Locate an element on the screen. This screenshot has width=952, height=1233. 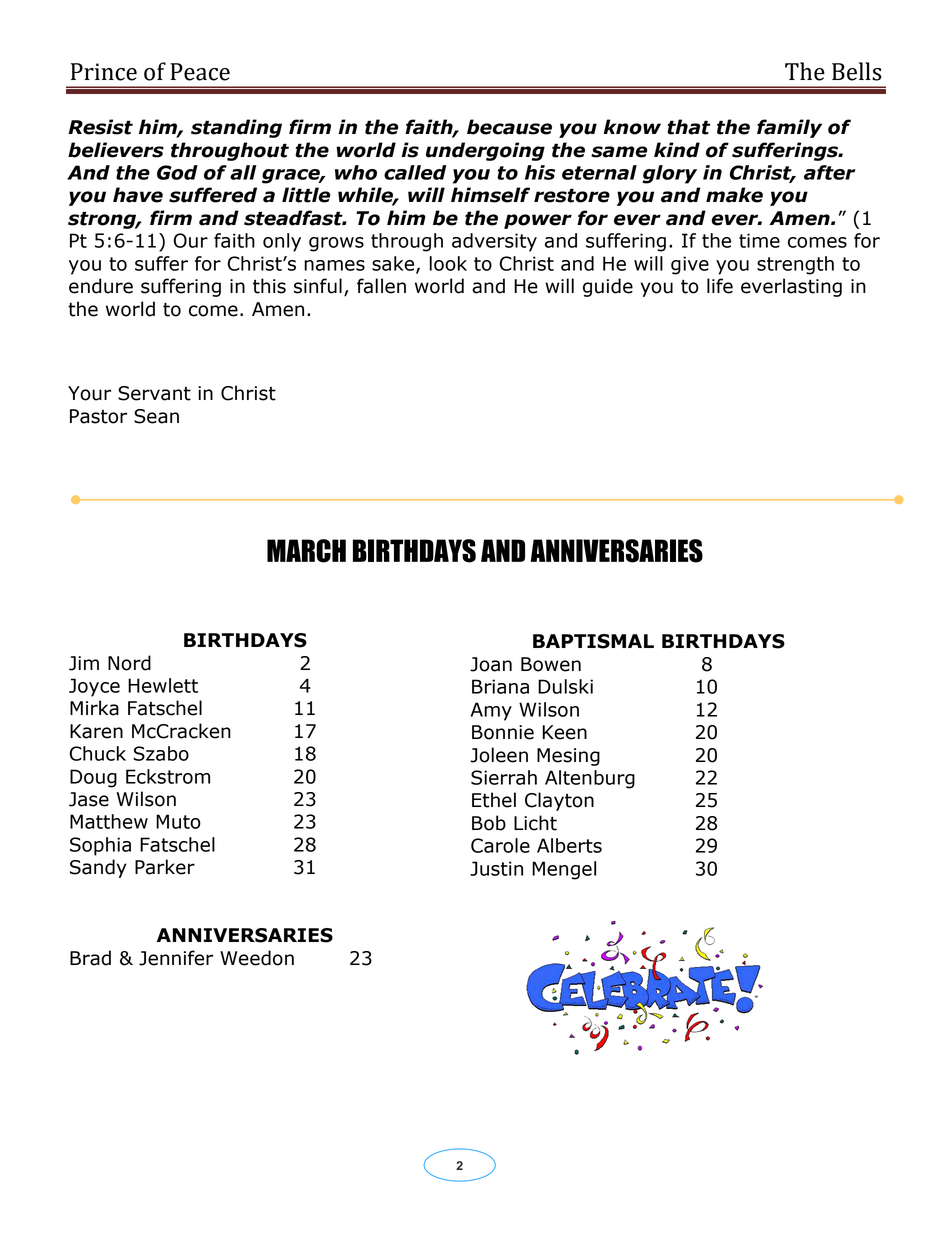
Peace is located at coordinates (200, 72).
